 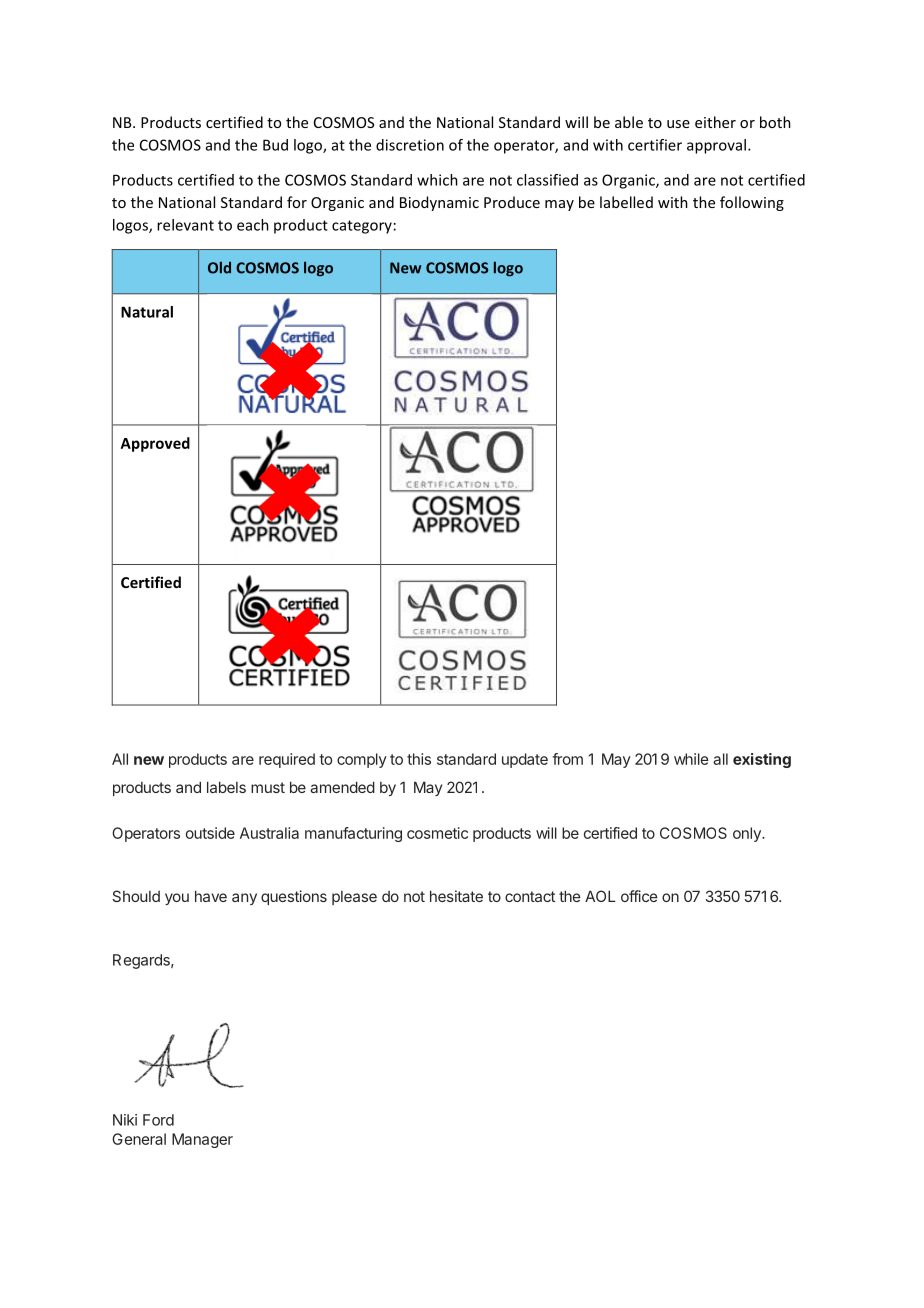 I want to click on Manager, so click(x=202, y=1140).
